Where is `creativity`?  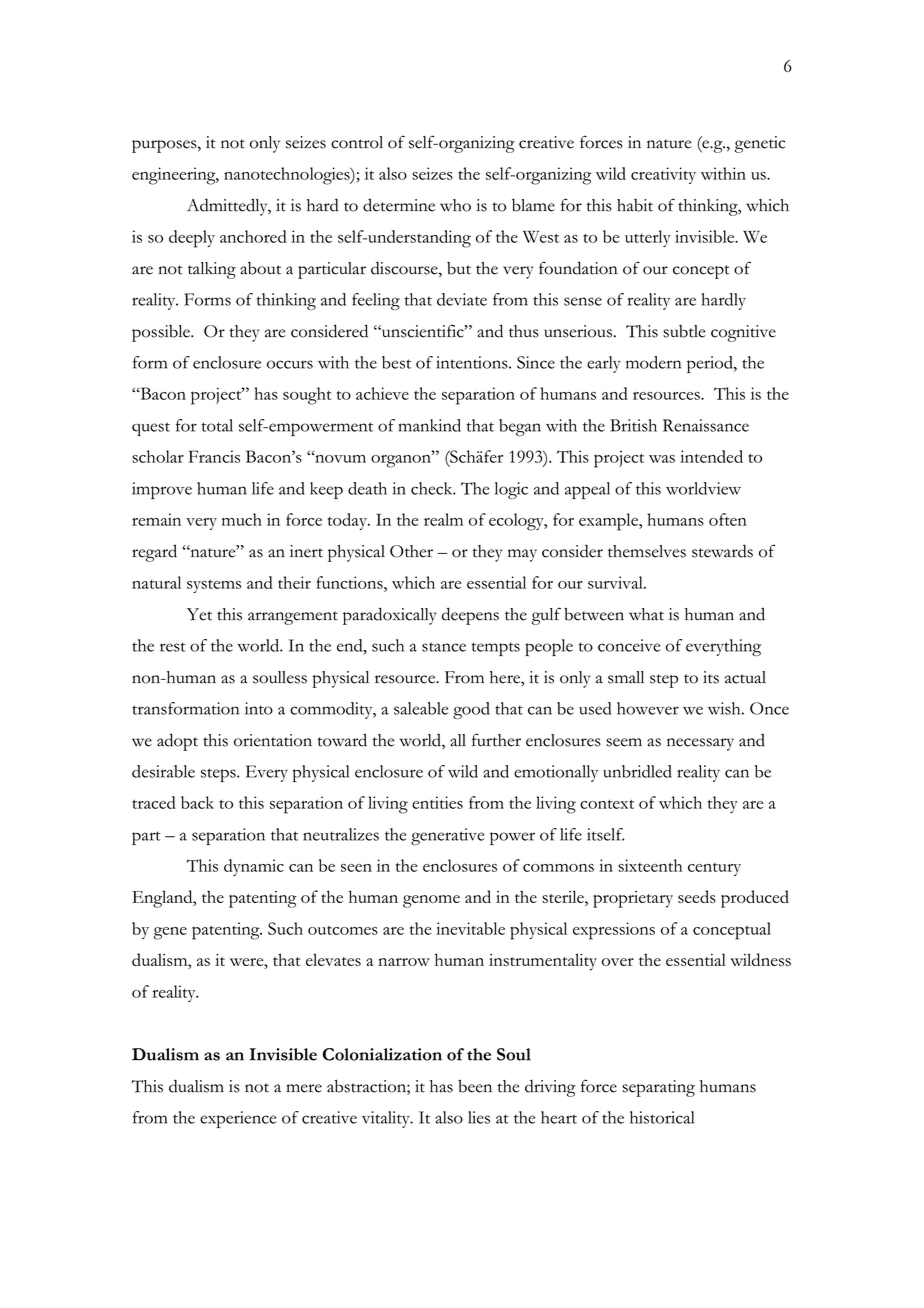
creativity is located at coordinates (663, 175).
